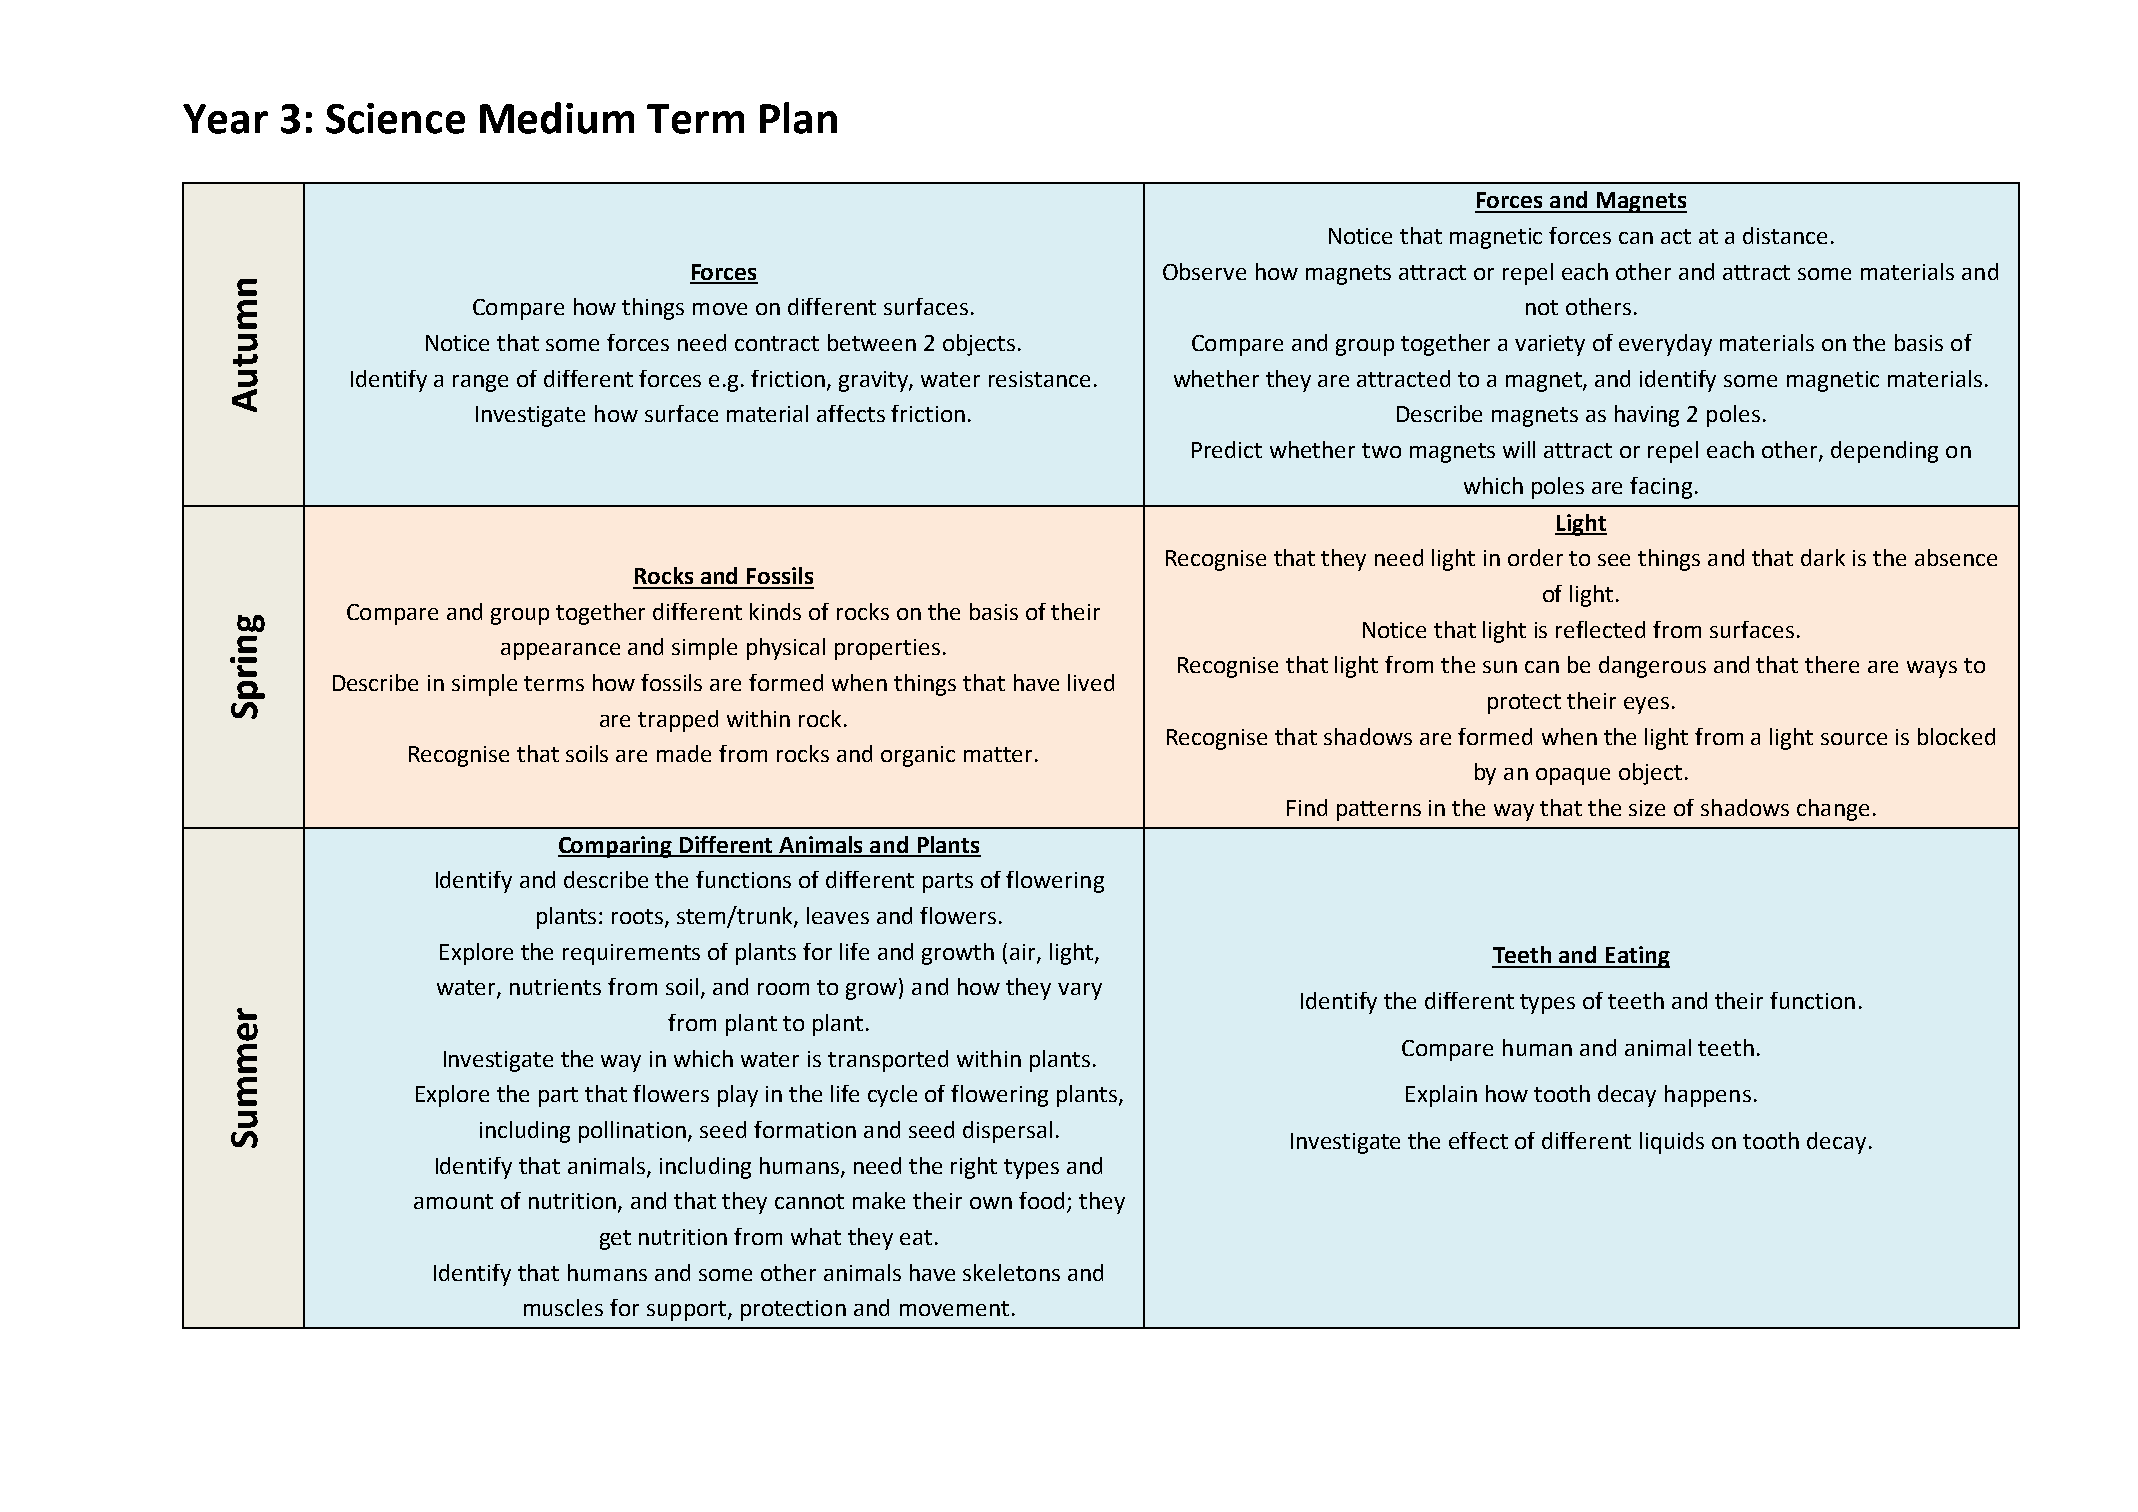 The image size is (2138, 1512). I want to click on Find, so click(1307, 807).
